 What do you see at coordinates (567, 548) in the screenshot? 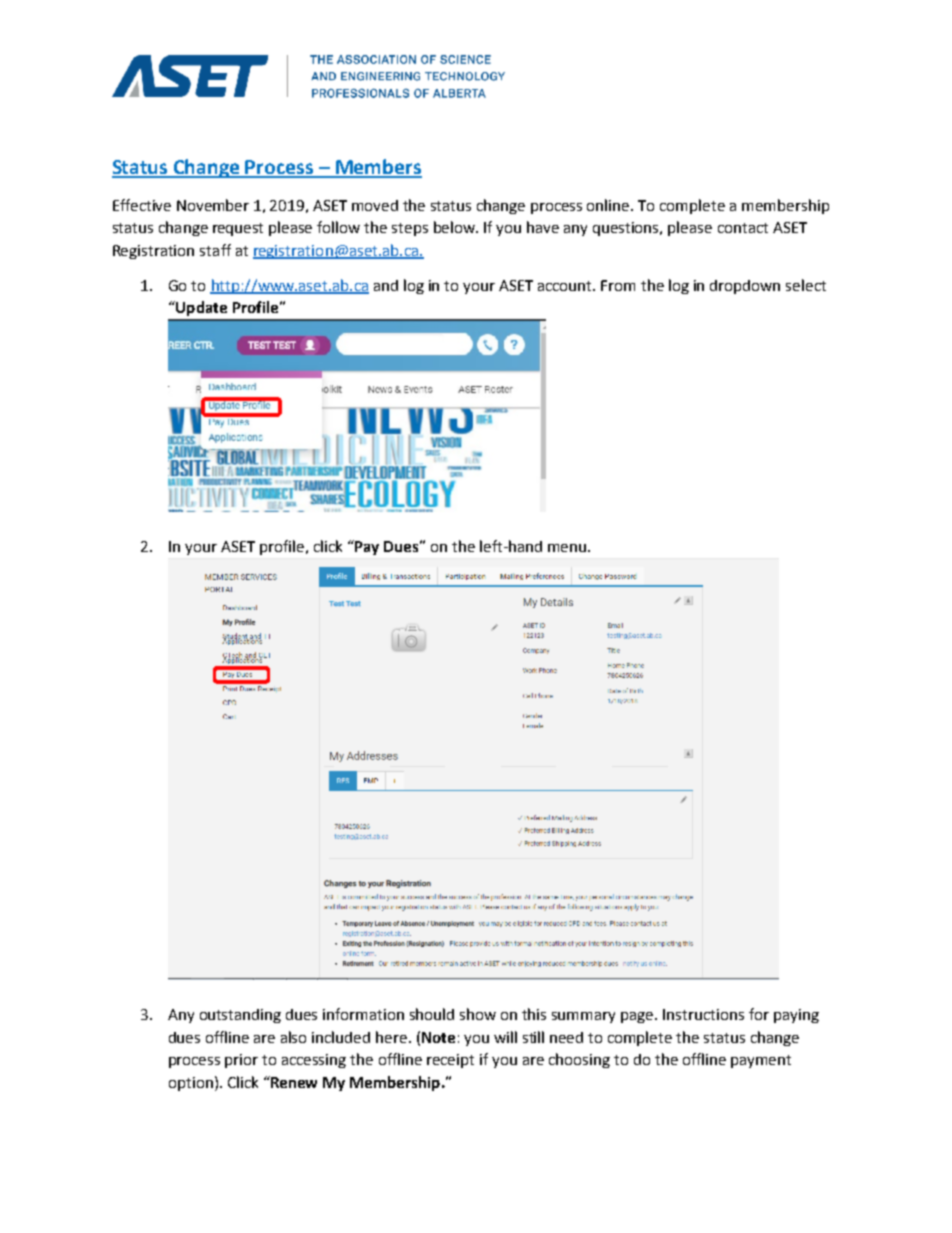
I see `menu` at bounding box center [567, 548].
